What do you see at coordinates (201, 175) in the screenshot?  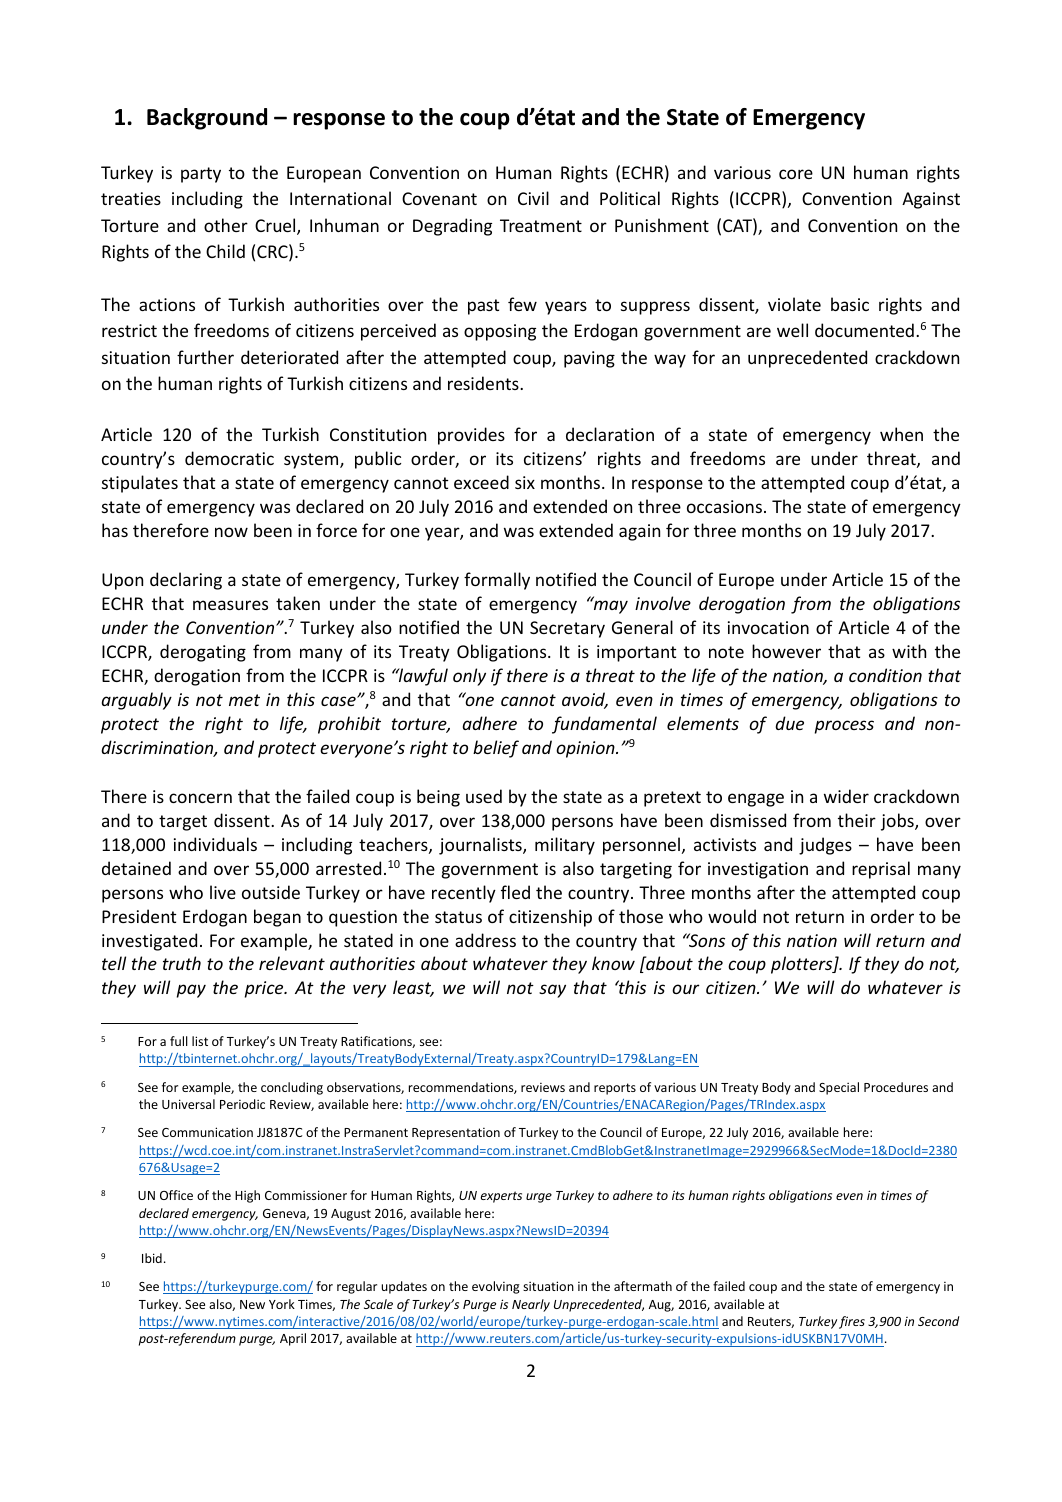 I see `party` at bounding box center [201, 175].
